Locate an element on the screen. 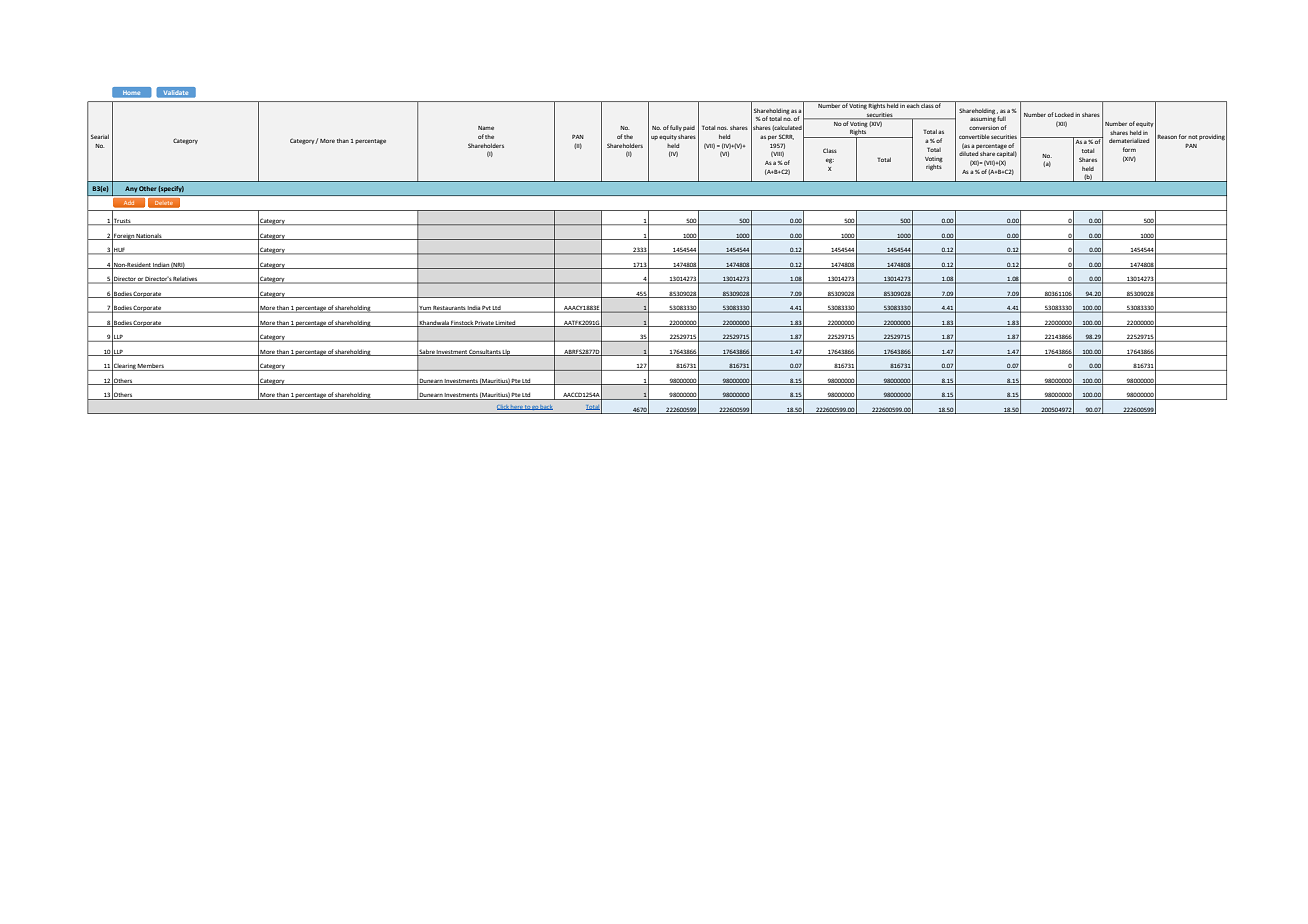  Name is located at coordinates (486, 128).
